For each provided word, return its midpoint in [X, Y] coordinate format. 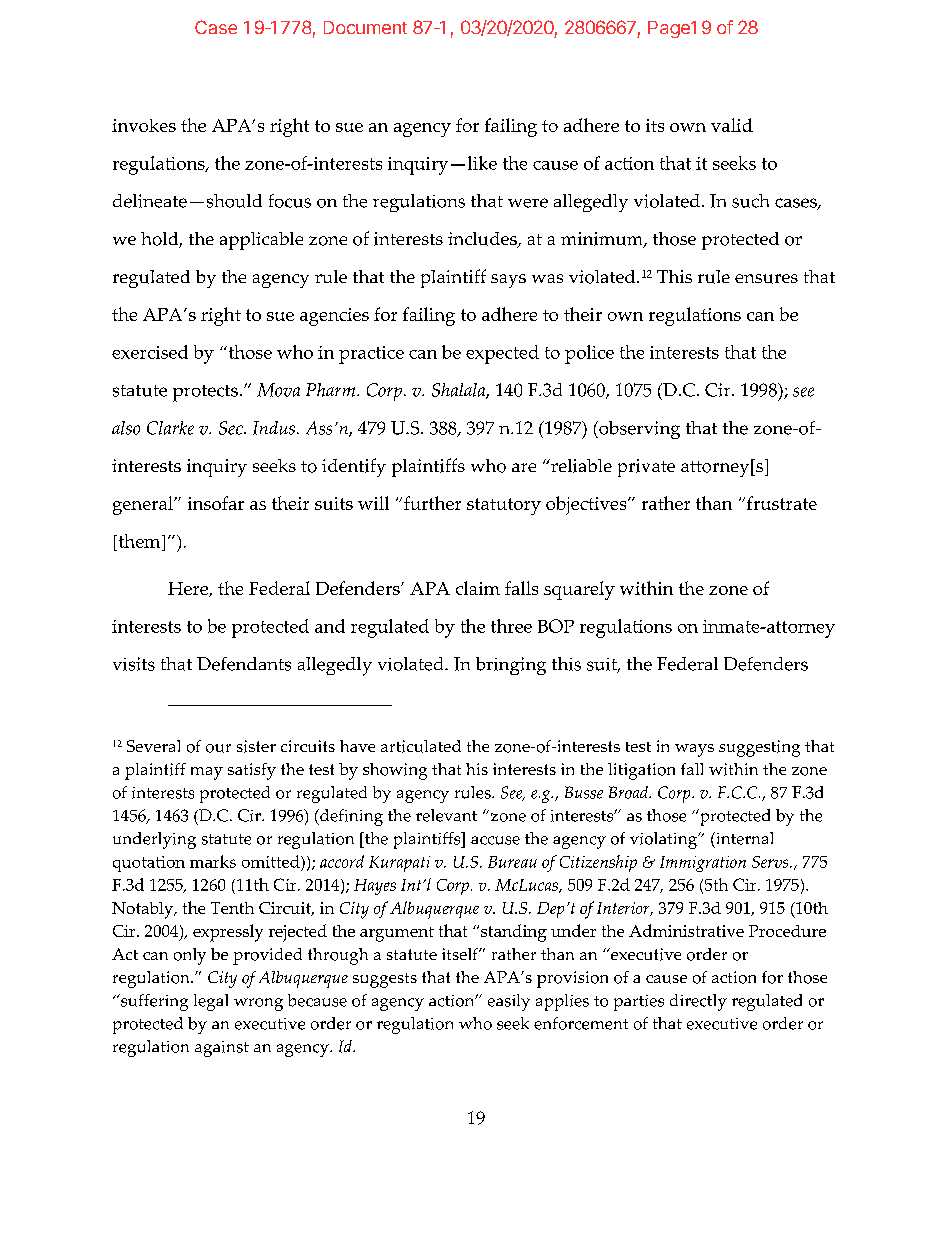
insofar [216, 503]
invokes [144, 125]
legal [211, 1002]
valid [732, 125]
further [432, 503]
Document [365, 27]
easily [509, 1002]
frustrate [782, 503]
